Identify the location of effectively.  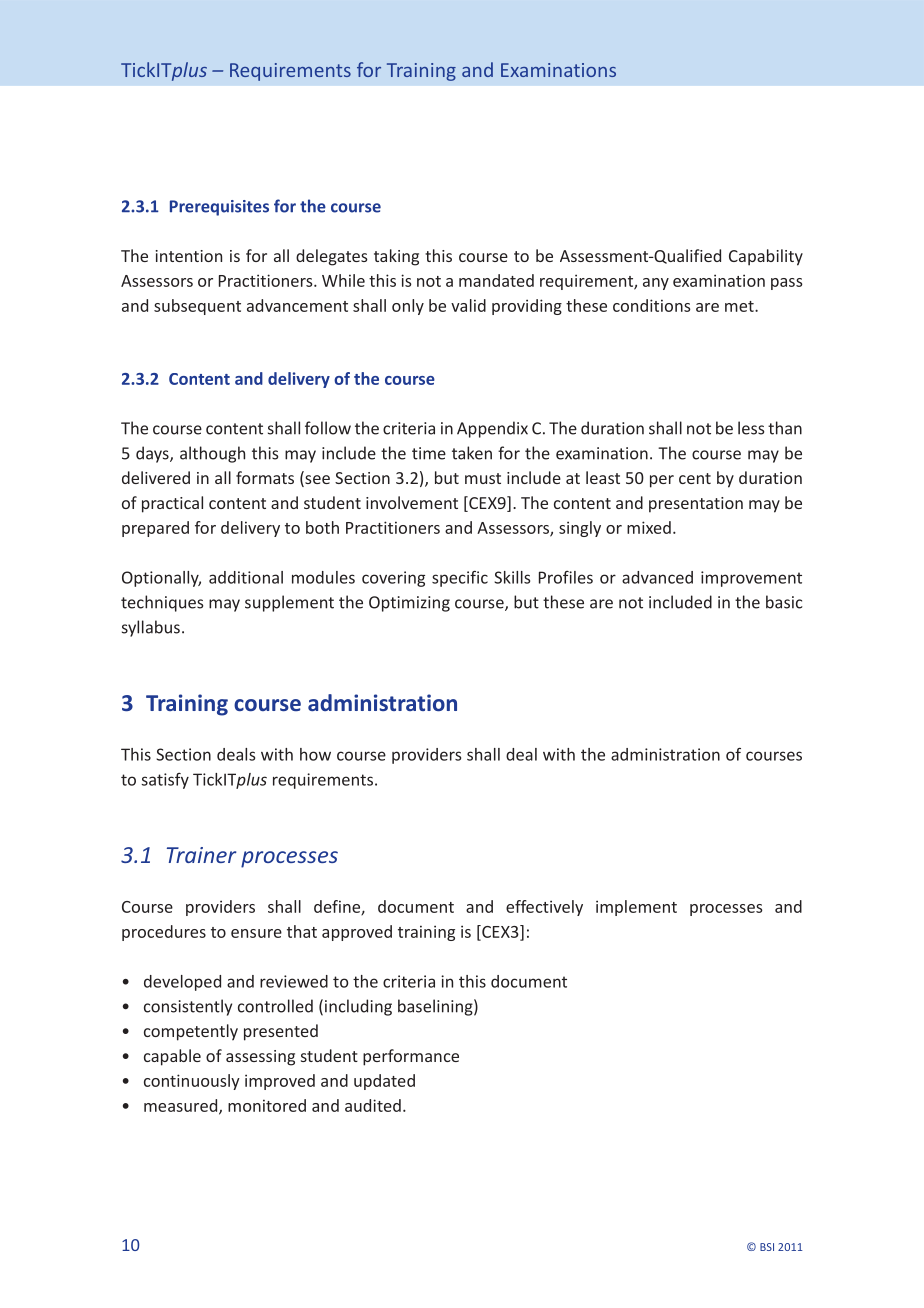
(544, 908).
